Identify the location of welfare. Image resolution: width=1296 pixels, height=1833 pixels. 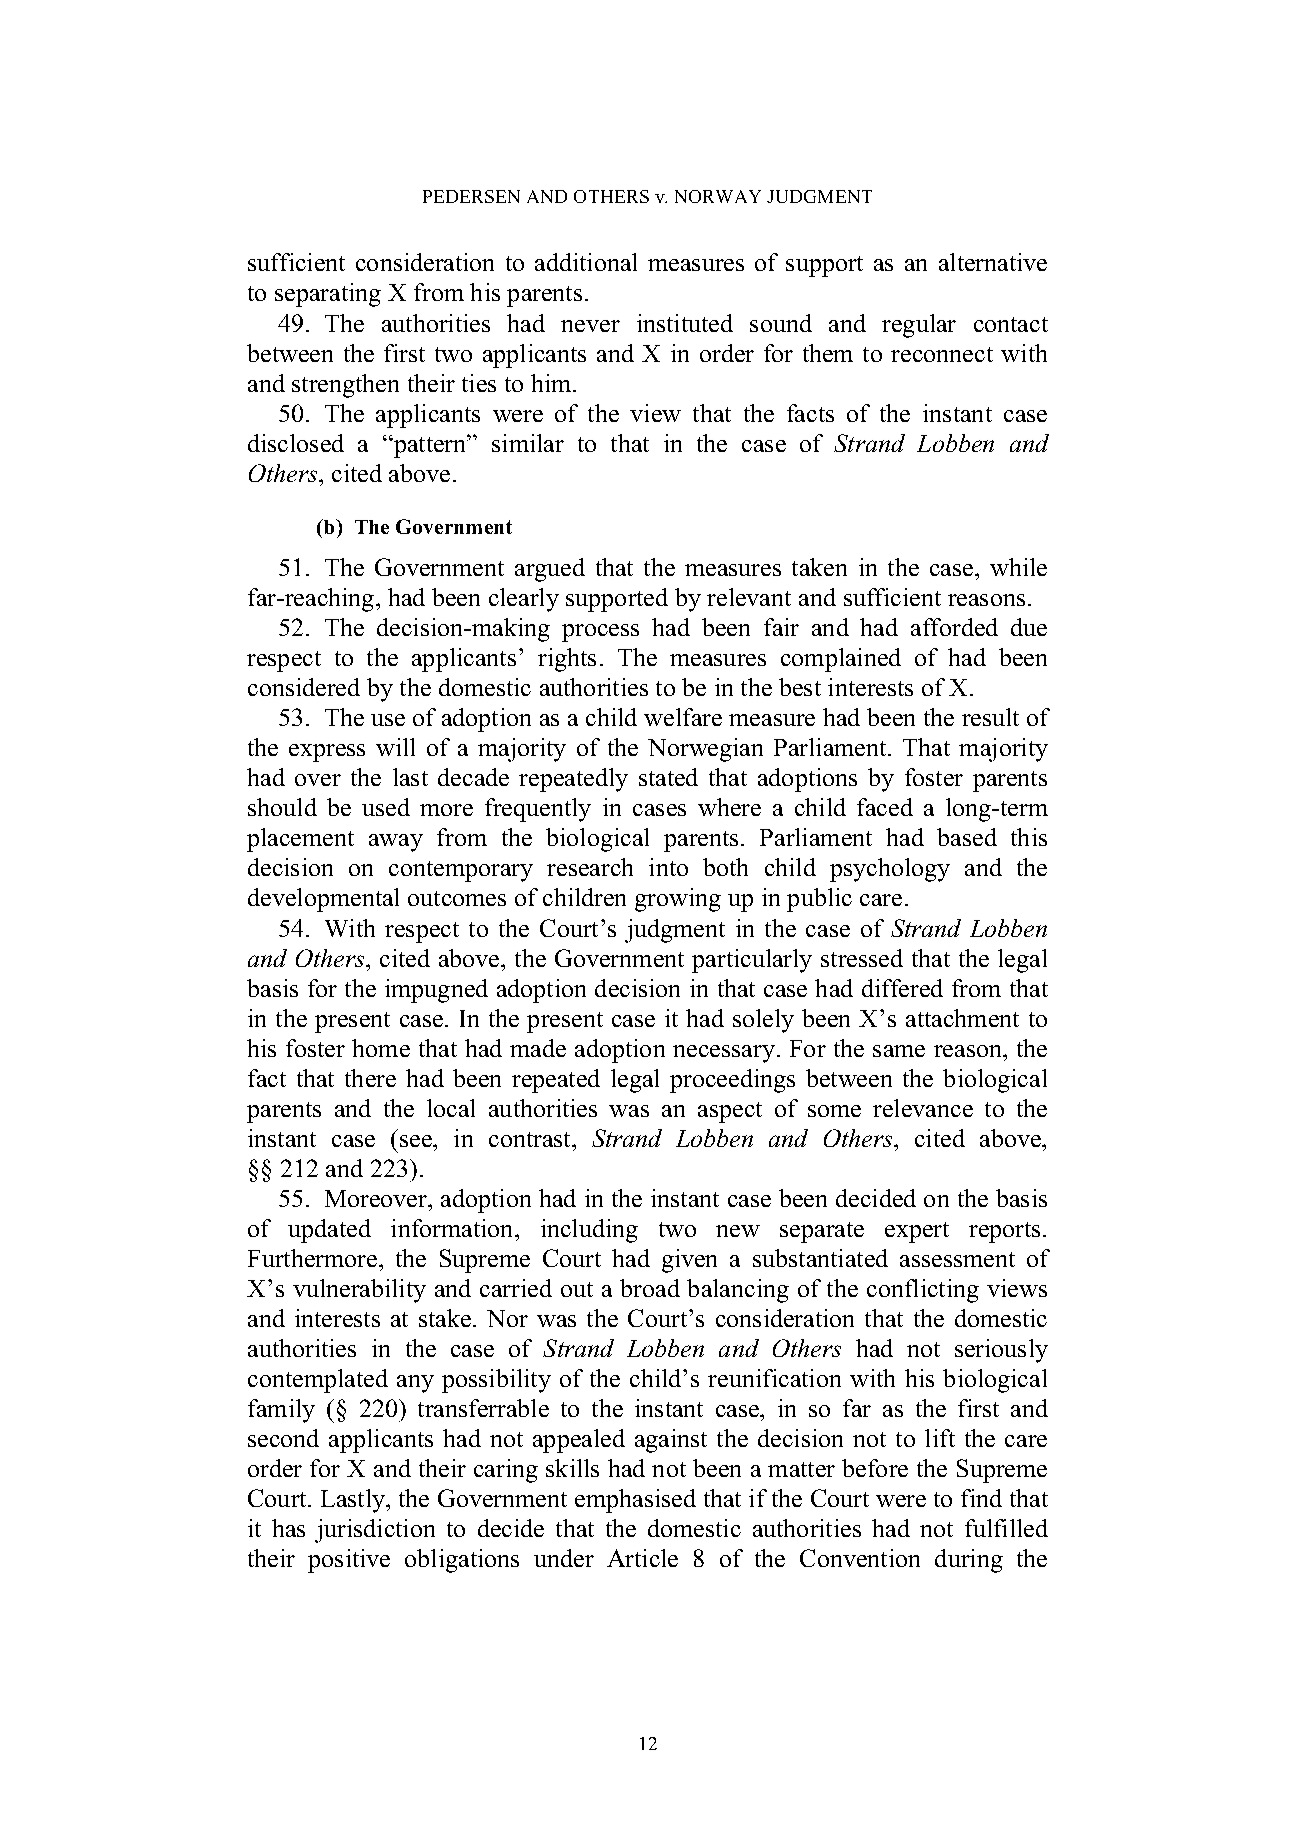
(683, 717).
